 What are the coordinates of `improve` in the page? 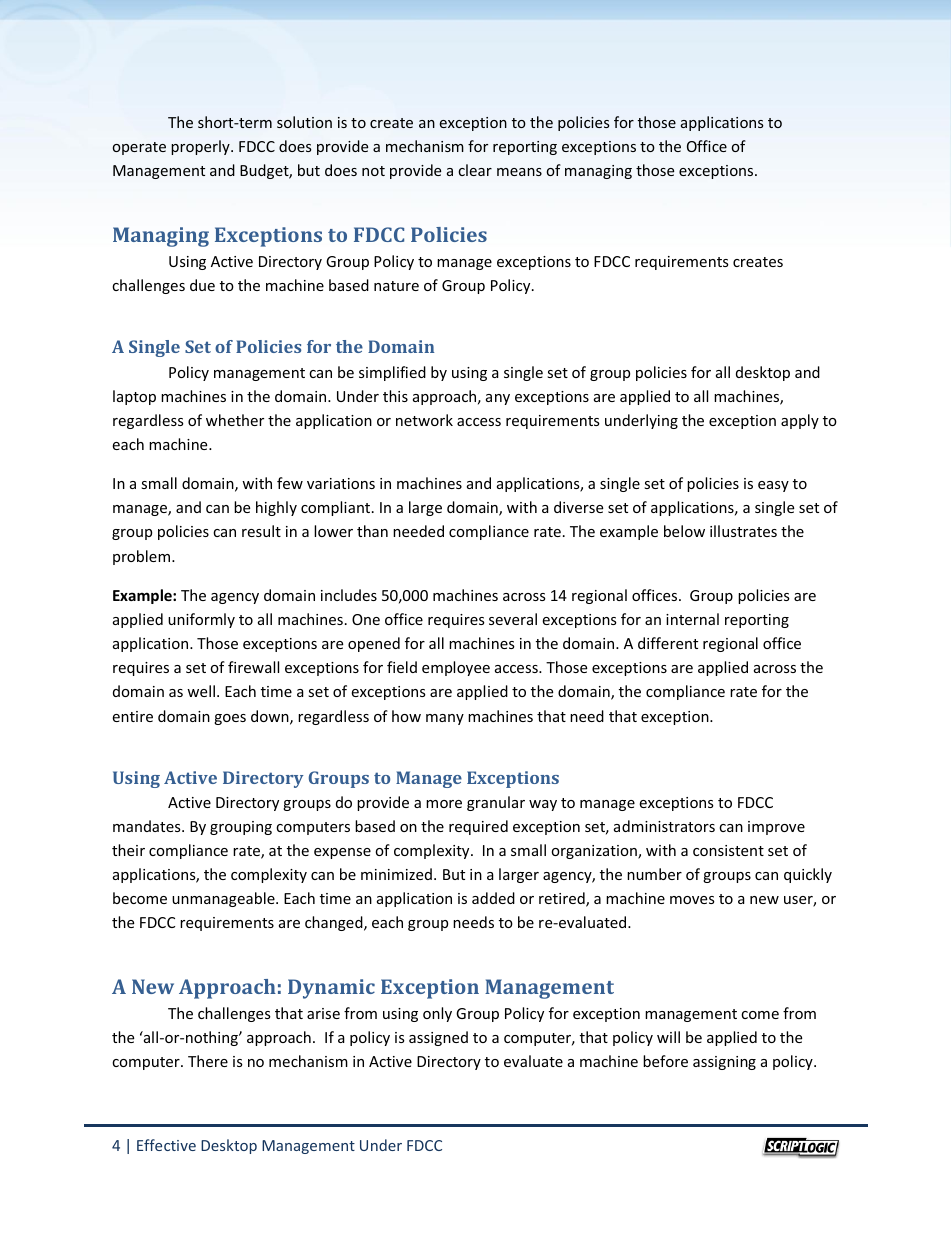 It's located at (776, 828).
